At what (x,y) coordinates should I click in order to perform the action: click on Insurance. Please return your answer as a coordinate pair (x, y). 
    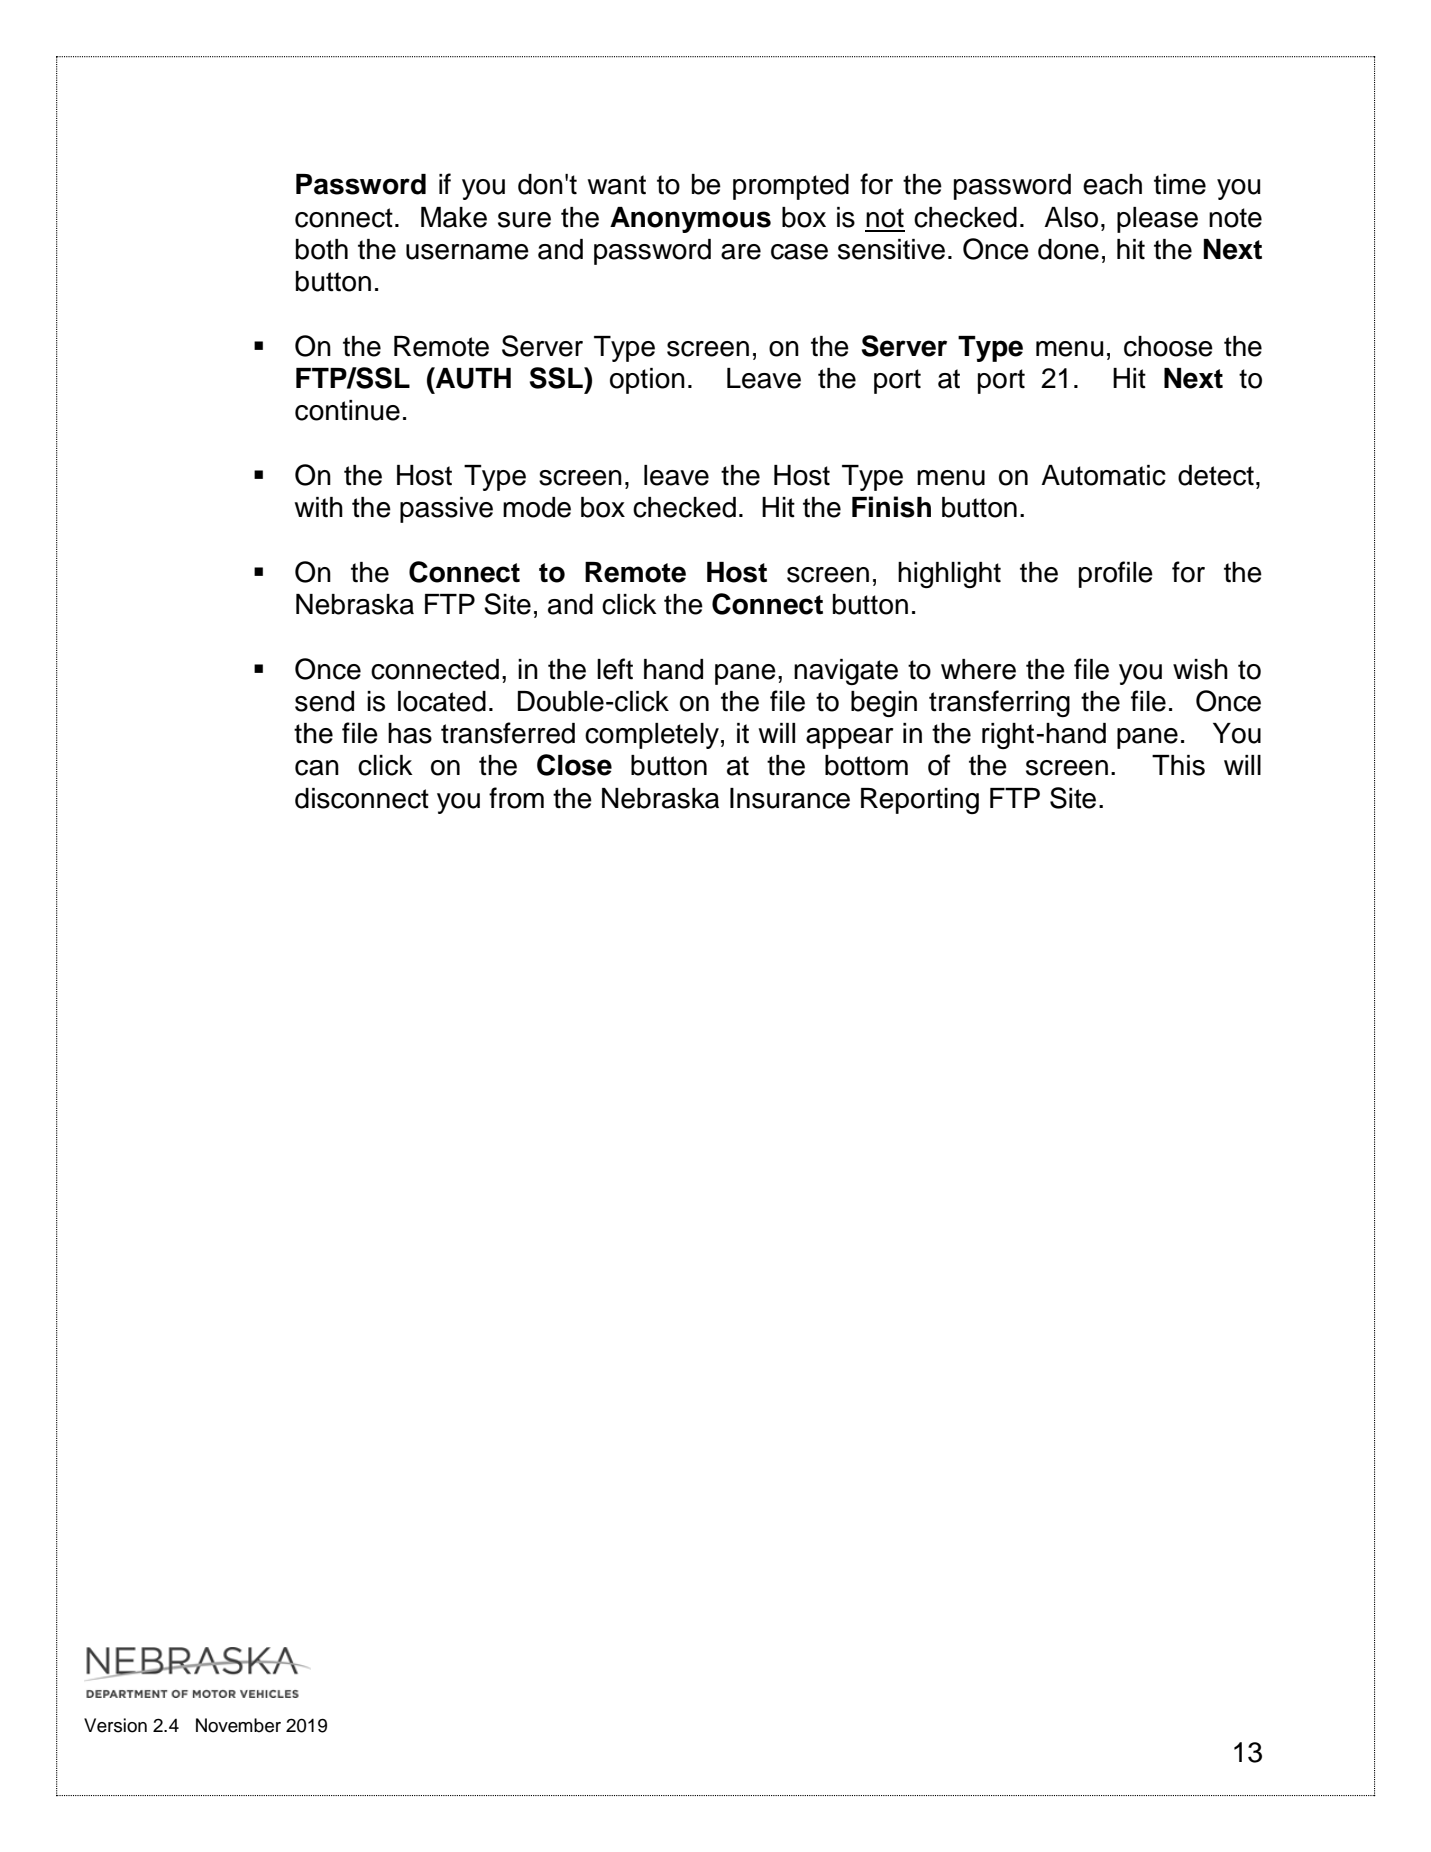
    Looking at the image, I should click on (790, 798).
